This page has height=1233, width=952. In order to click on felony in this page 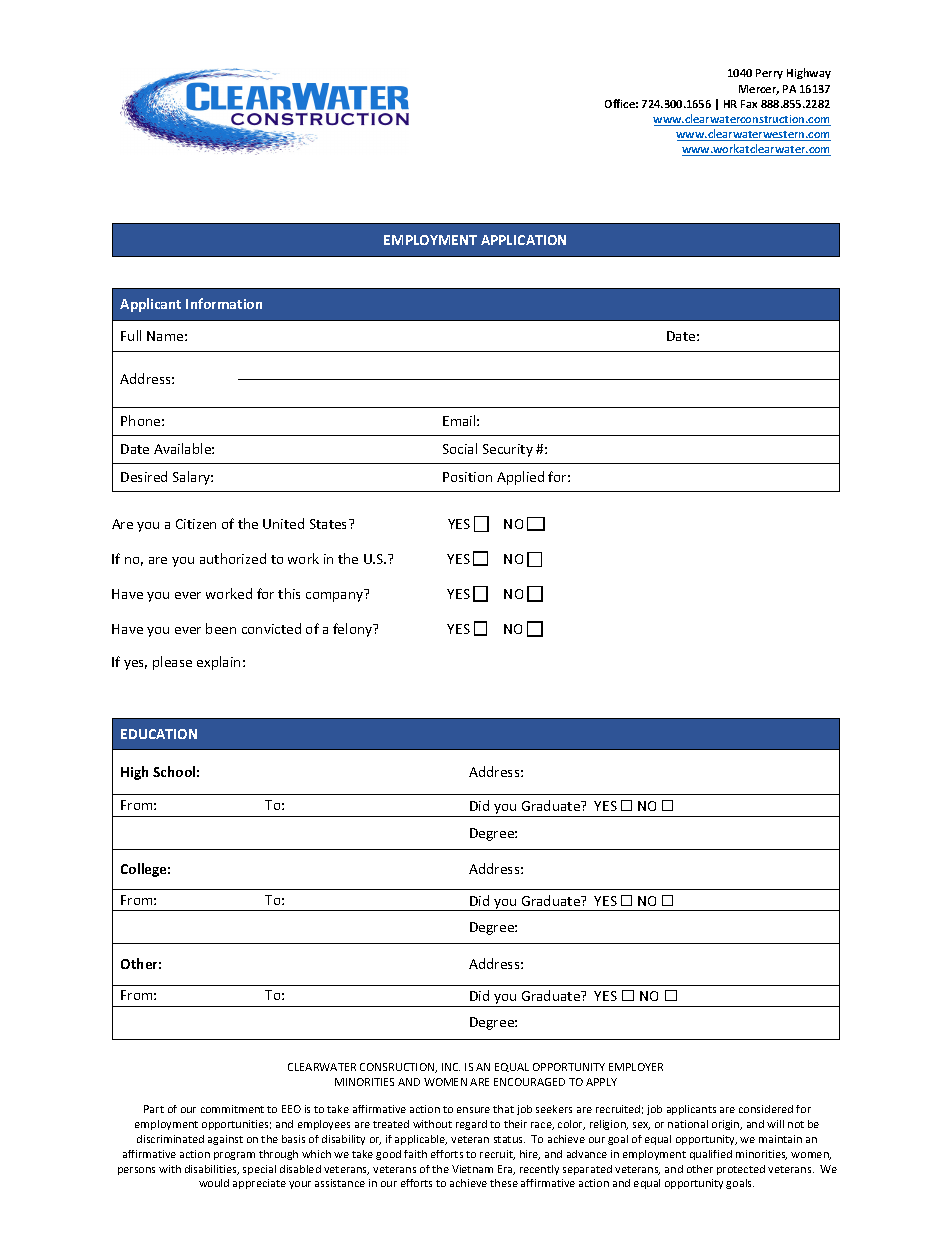, I will do `click(354, 630)`.
